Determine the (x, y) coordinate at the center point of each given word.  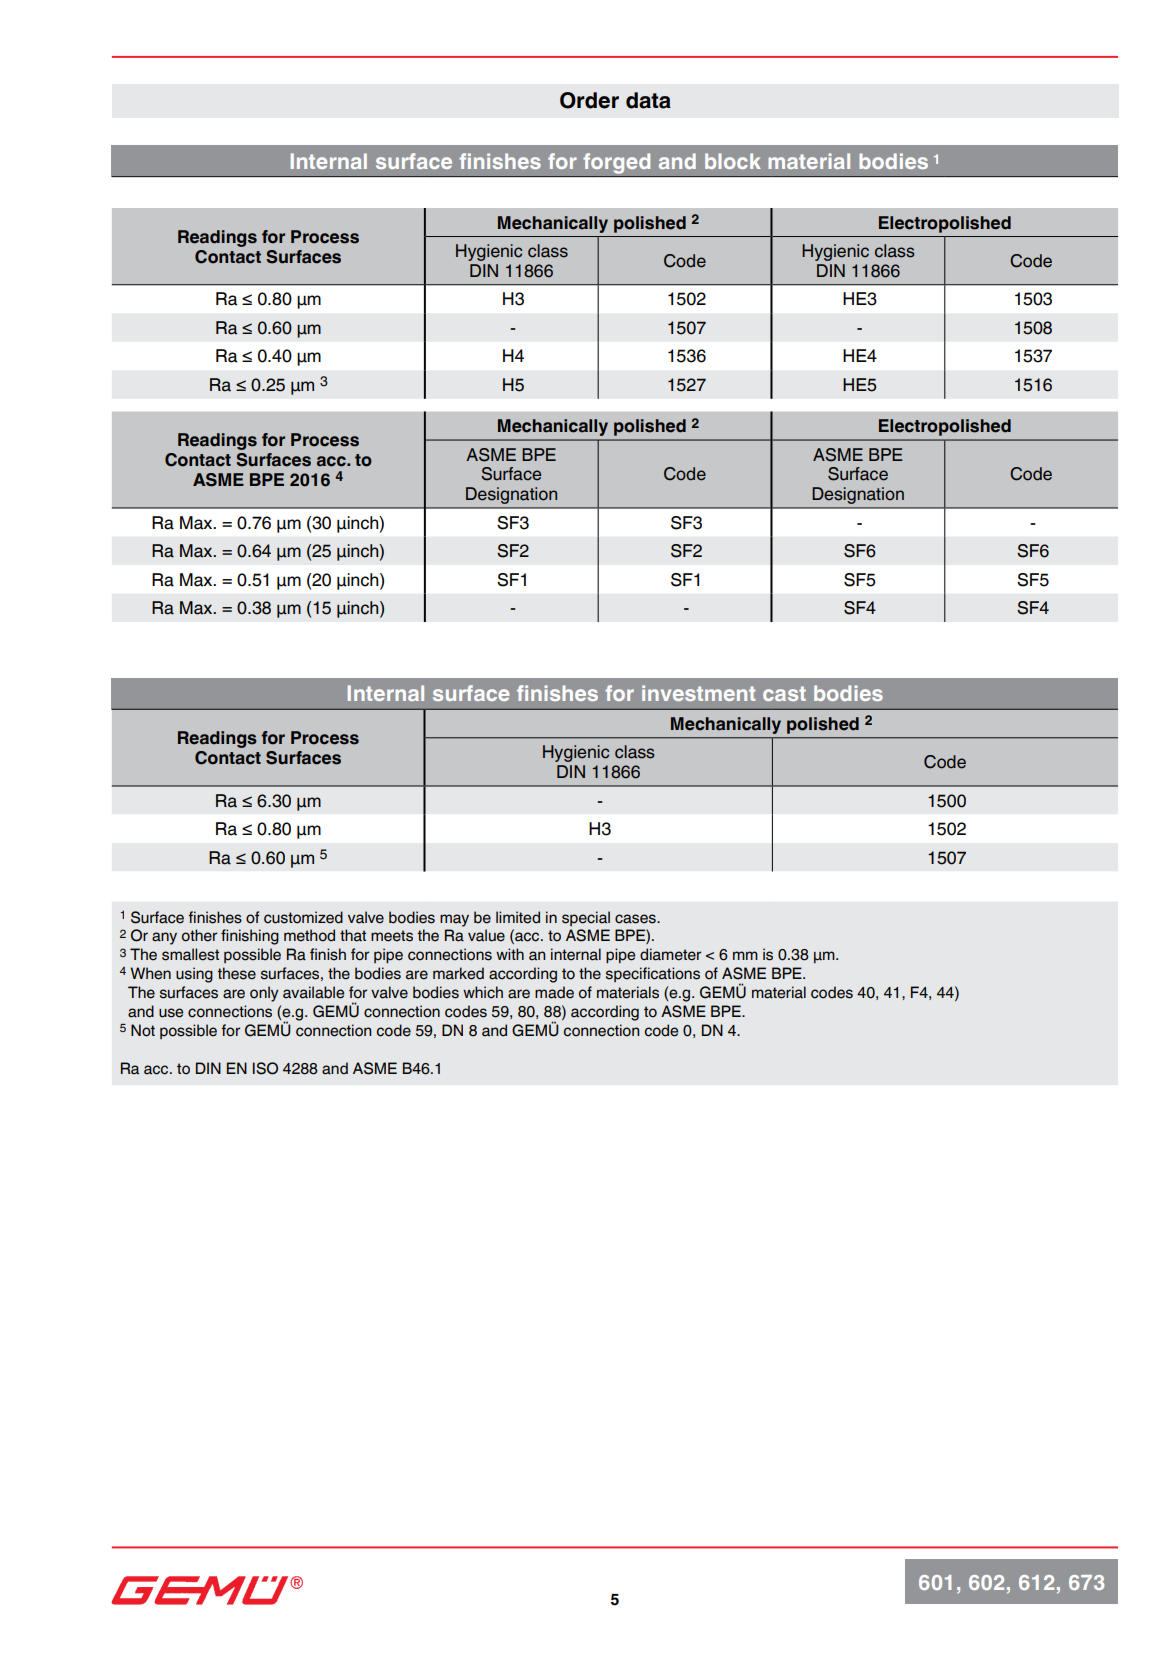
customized (303, 917)
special (586, 918)
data (648, 100)
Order (589, 100)
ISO (265, 1068)
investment (699, 693)
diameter (670, 954)
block (733, 161)
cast (784, 693)
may (454, 920)
